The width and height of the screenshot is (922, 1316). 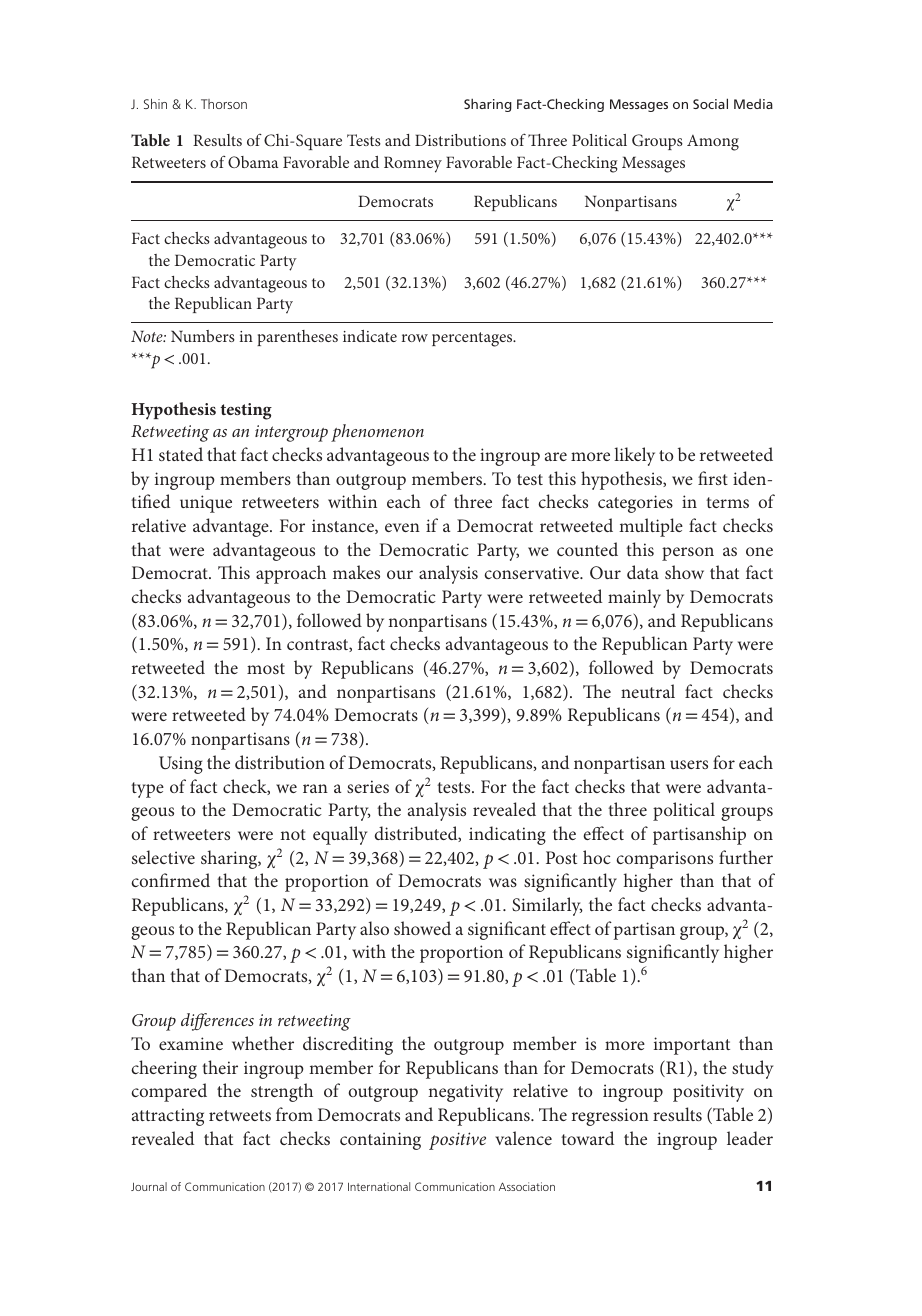 I want to click on Among, so click(x=713, y=143).
